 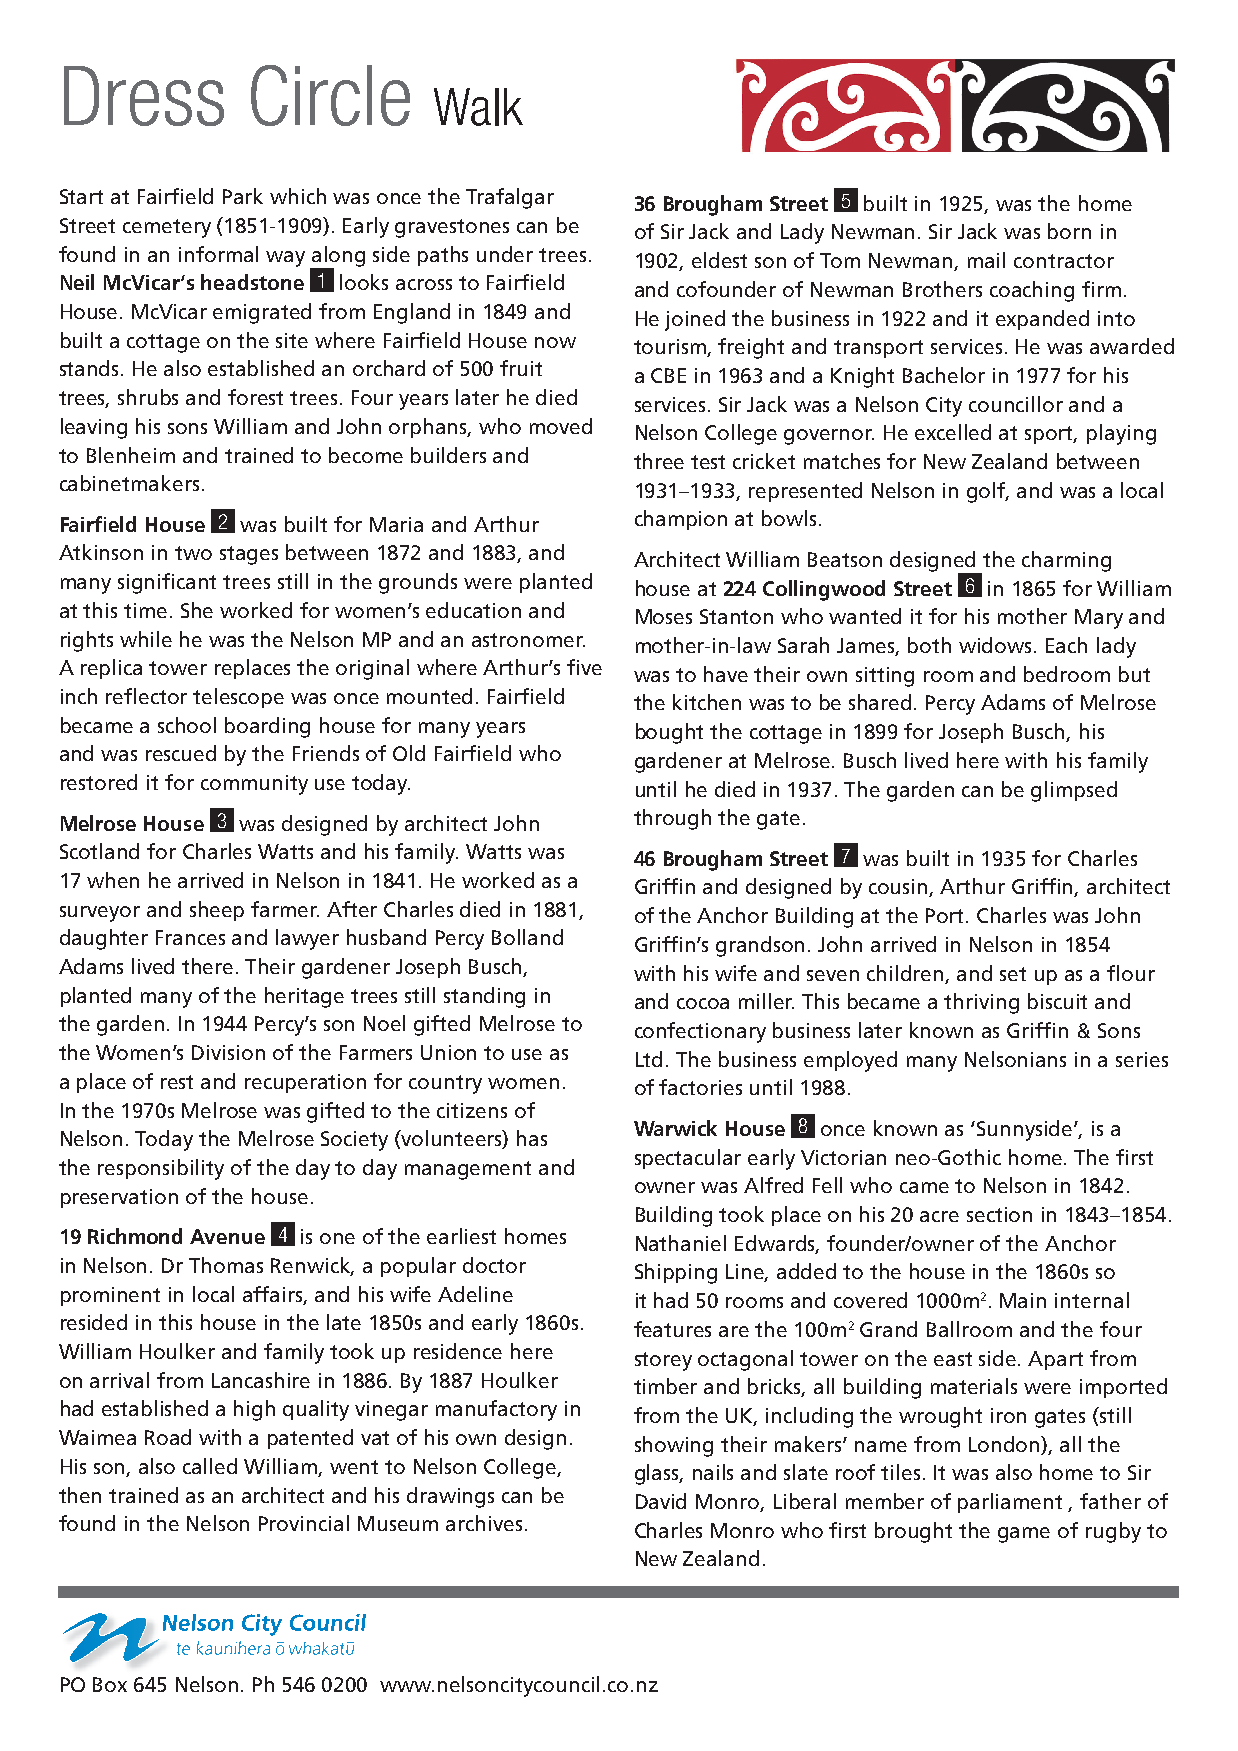 I want to click on Box, so click(x=110, y=1684).
